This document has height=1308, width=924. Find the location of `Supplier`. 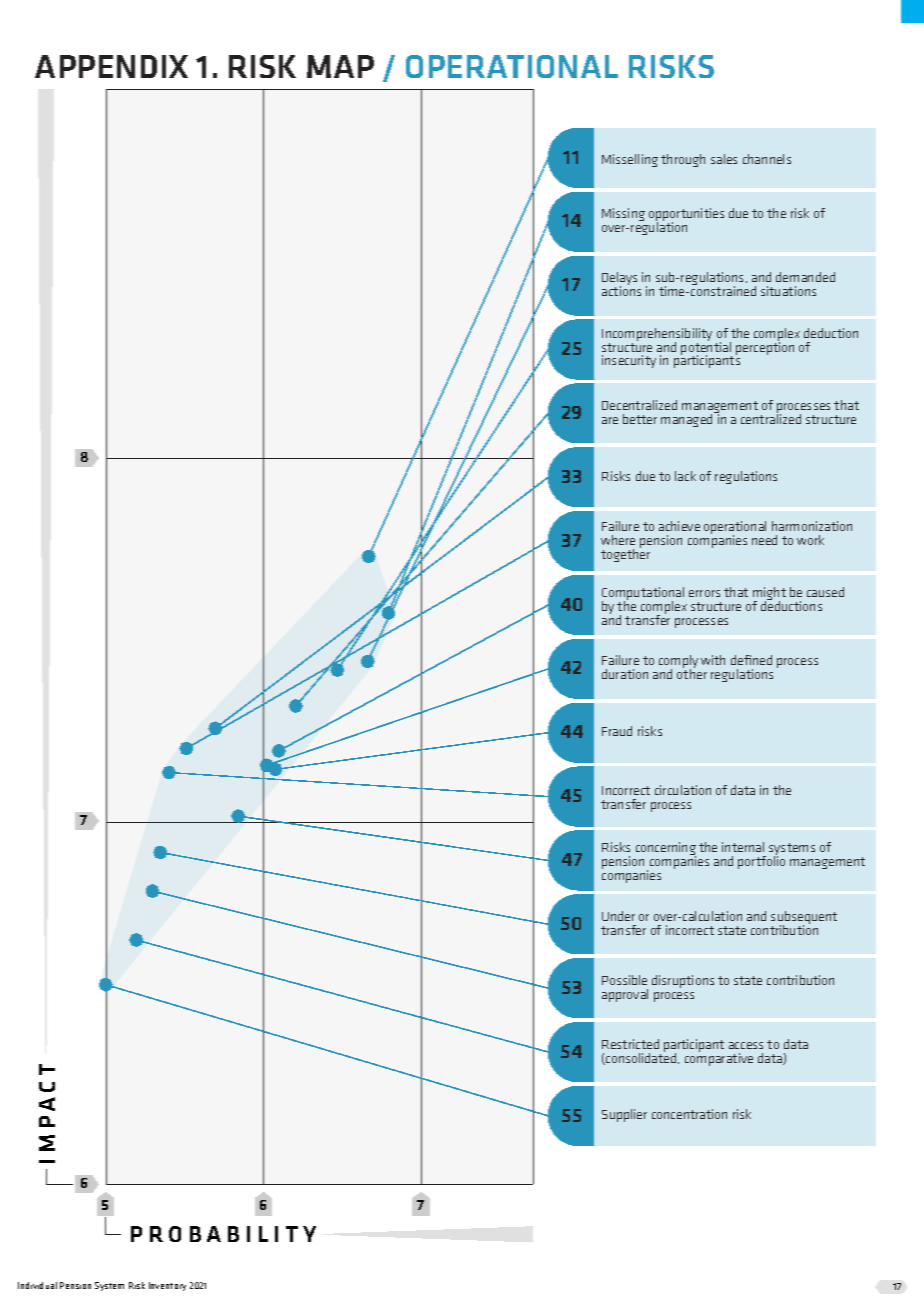

Supplier is located at coordinates (624, 1115).
